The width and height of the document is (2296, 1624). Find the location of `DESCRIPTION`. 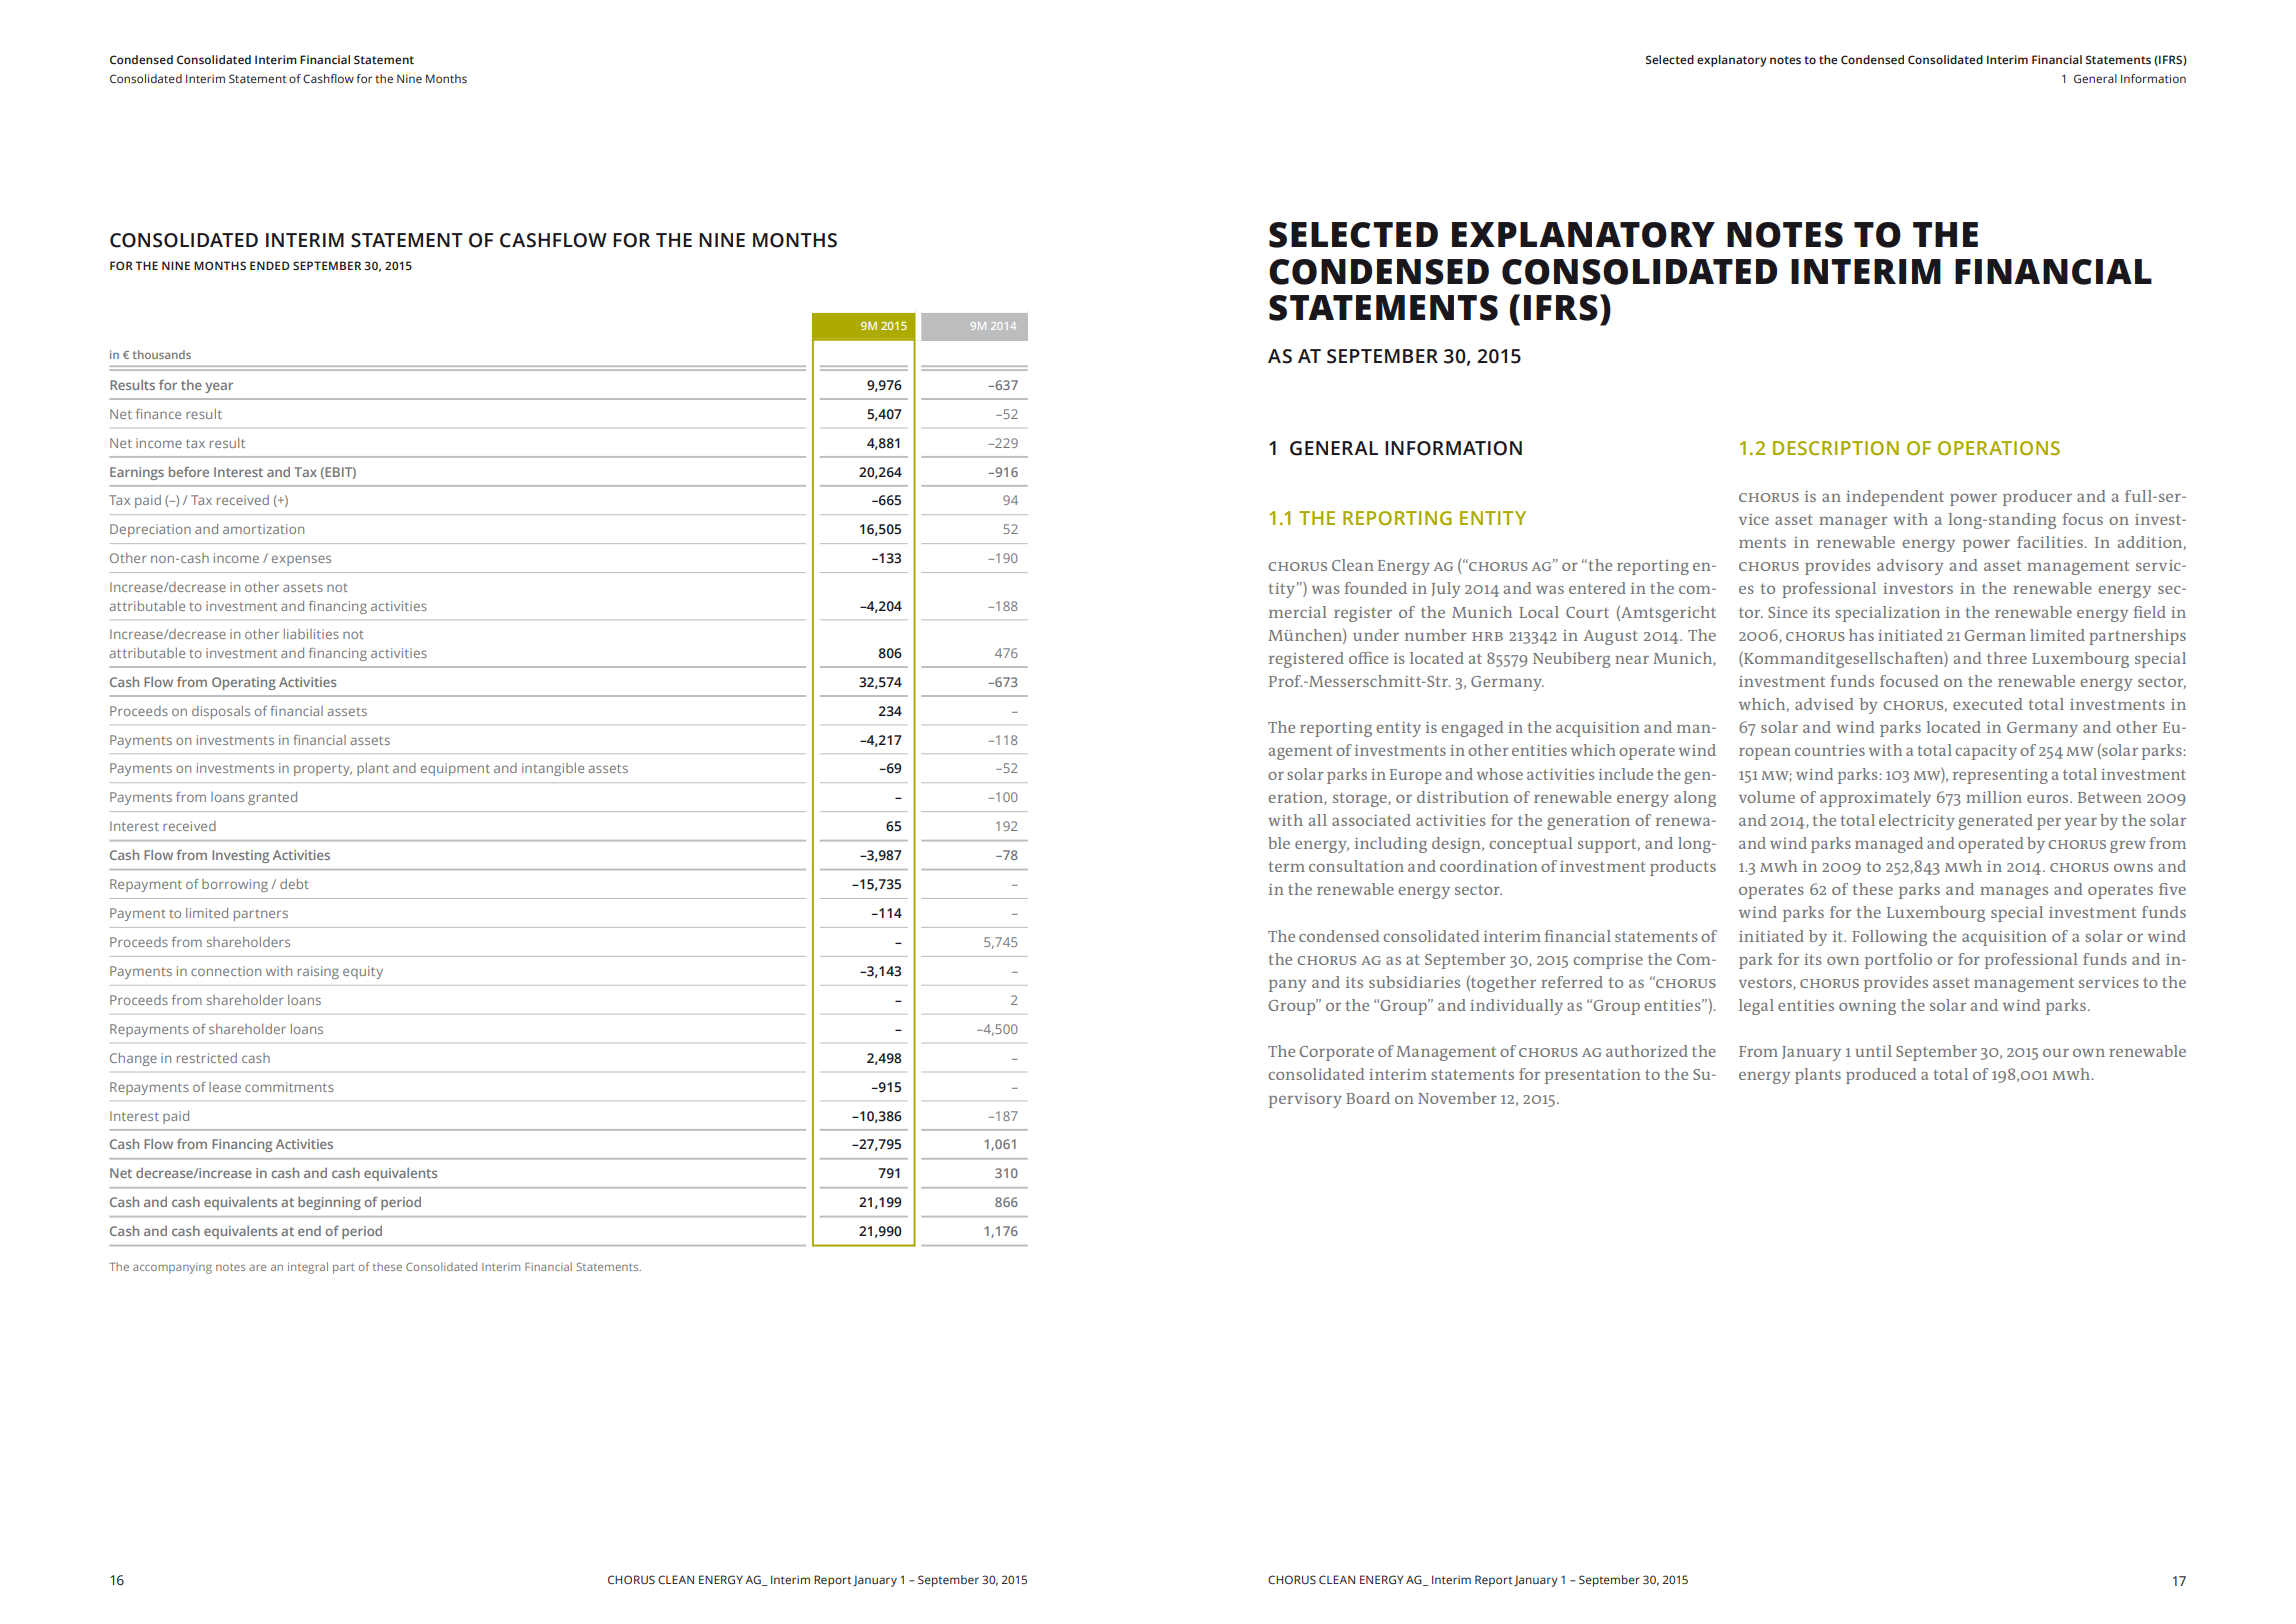

DESCRIPTION is located at coordinates (1836, 448).
